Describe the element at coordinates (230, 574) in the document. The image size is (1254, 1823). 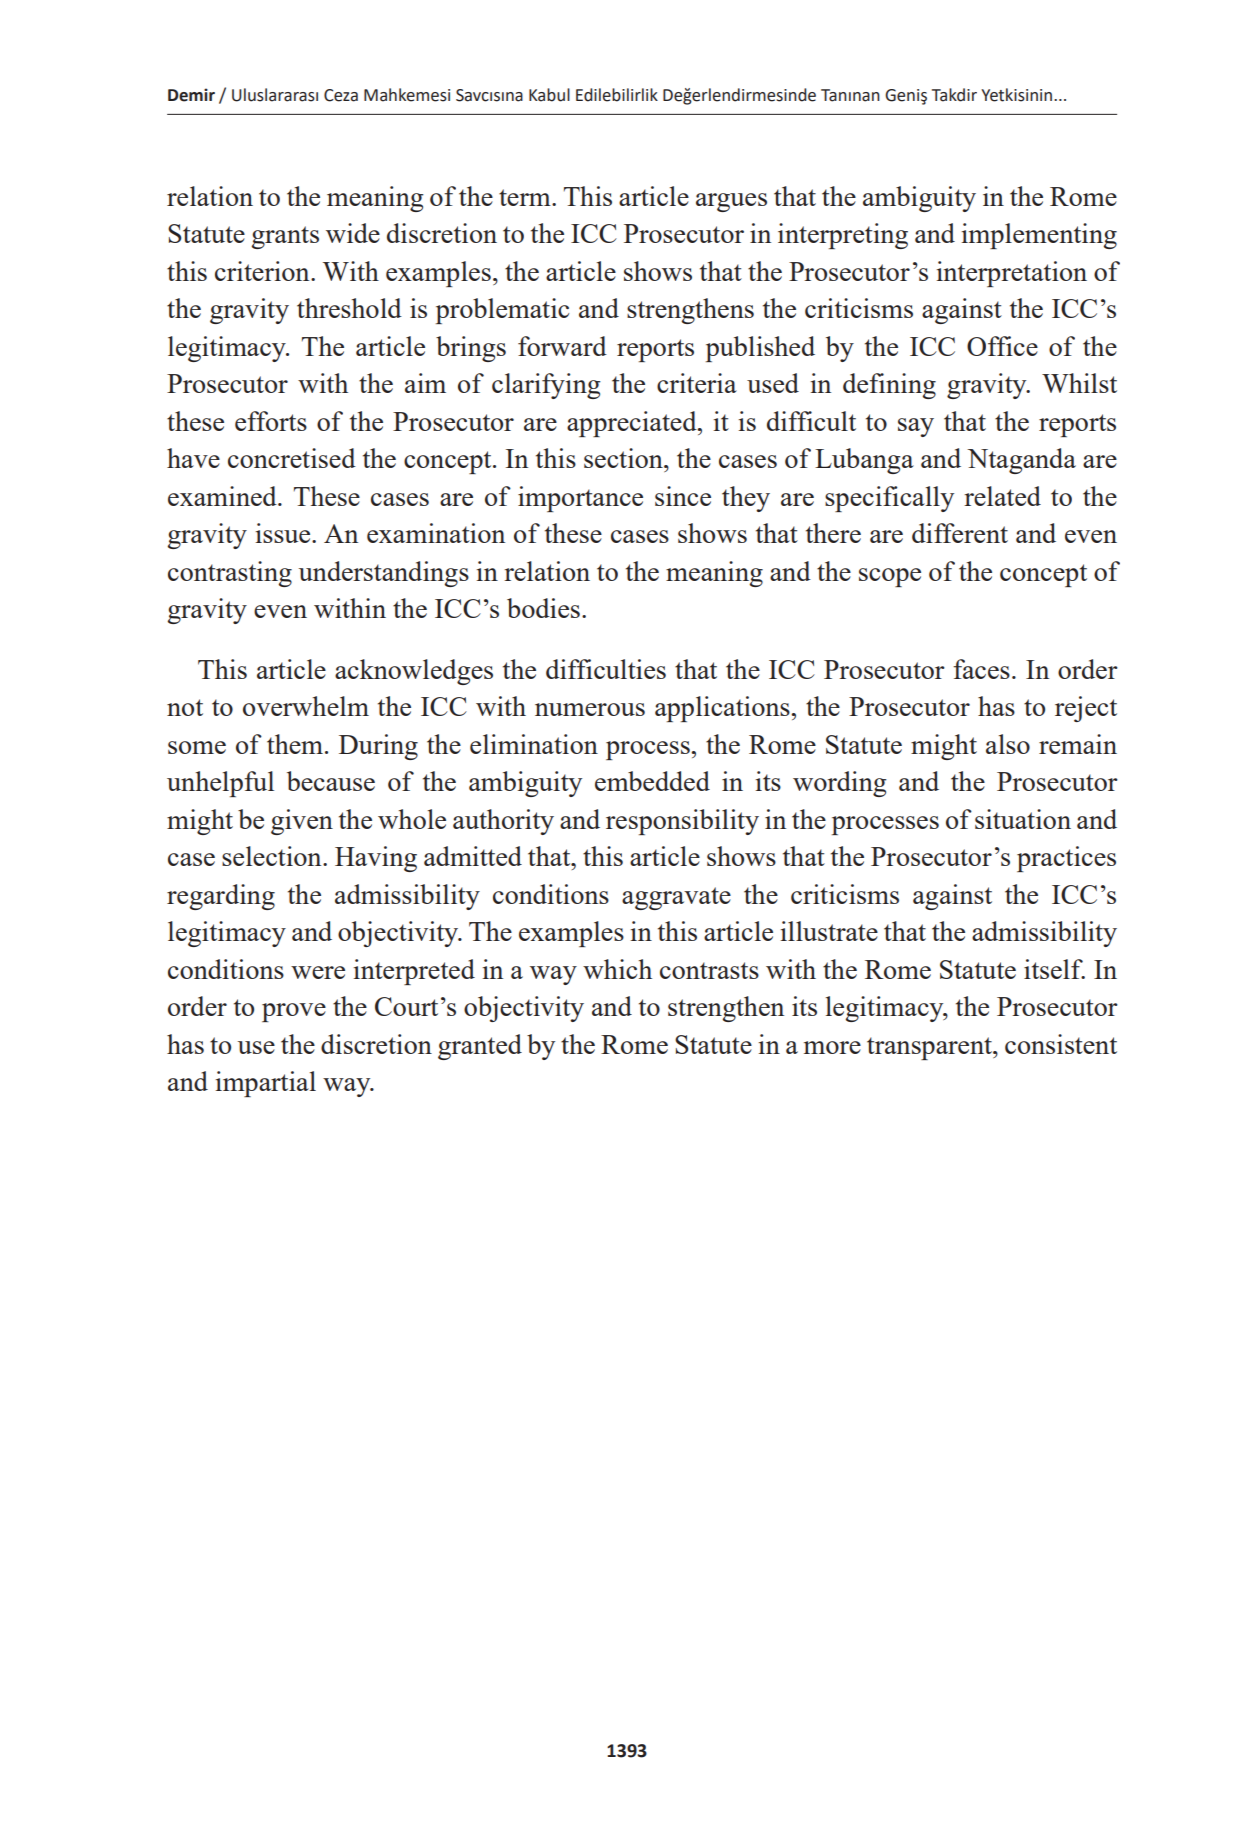
I see `contrasting` at that location.
